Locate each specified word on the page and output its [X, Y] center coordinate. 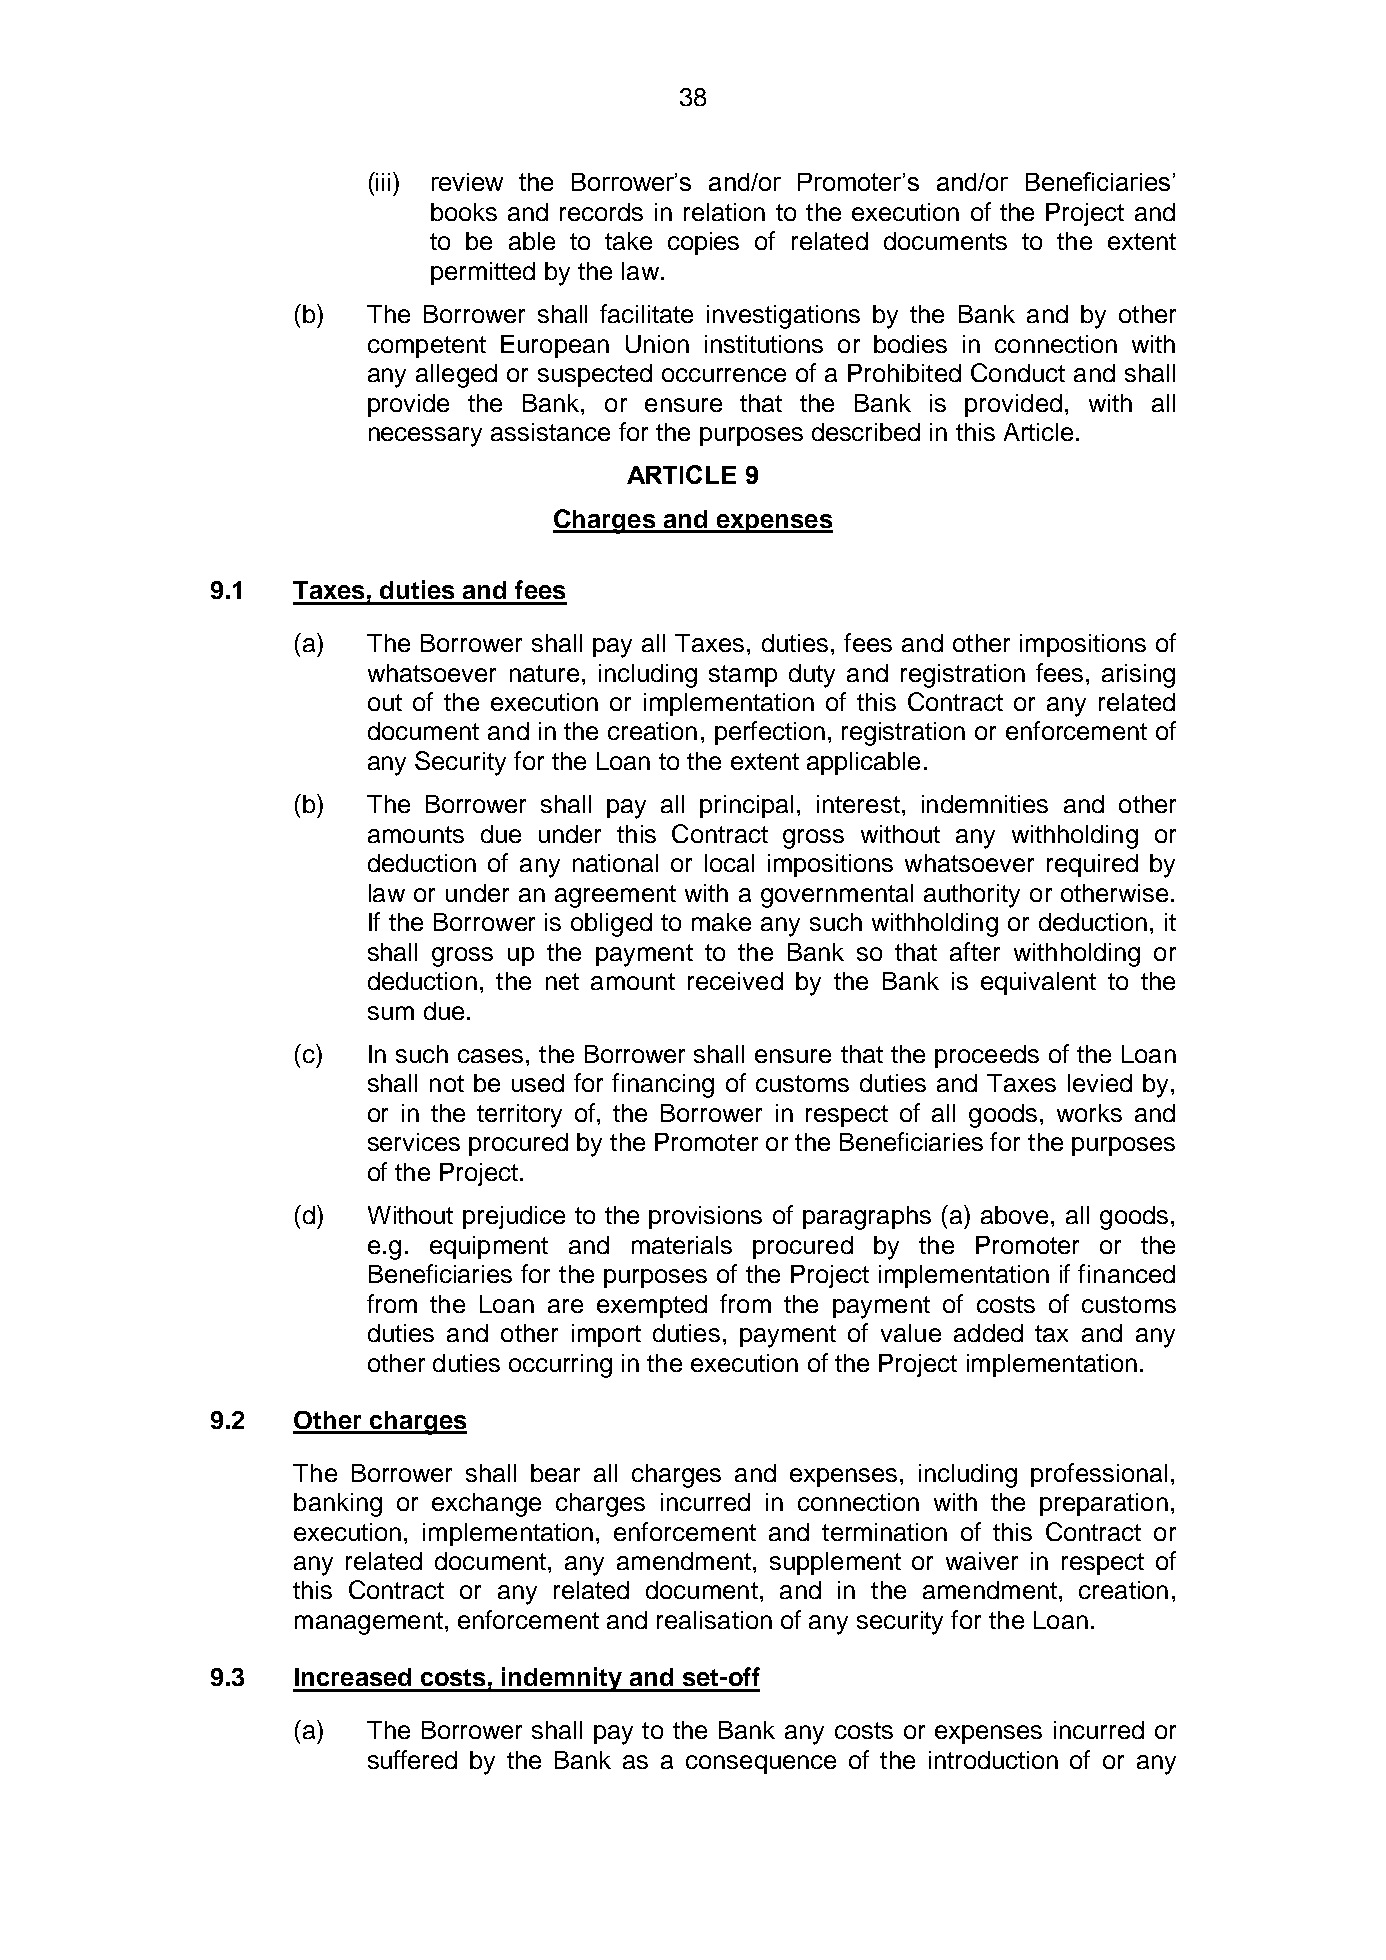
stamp [743, 676]
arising [1138, 676]
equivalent [1038, 983]
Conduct [1018, 372]
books [464, 212]
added [988, 1333]
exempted [652, 1306]
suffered [412, 1759]
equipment [489, 1247]
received [735, 981]
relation [724, 212]
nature [544, 673]
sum [391, 1013]
